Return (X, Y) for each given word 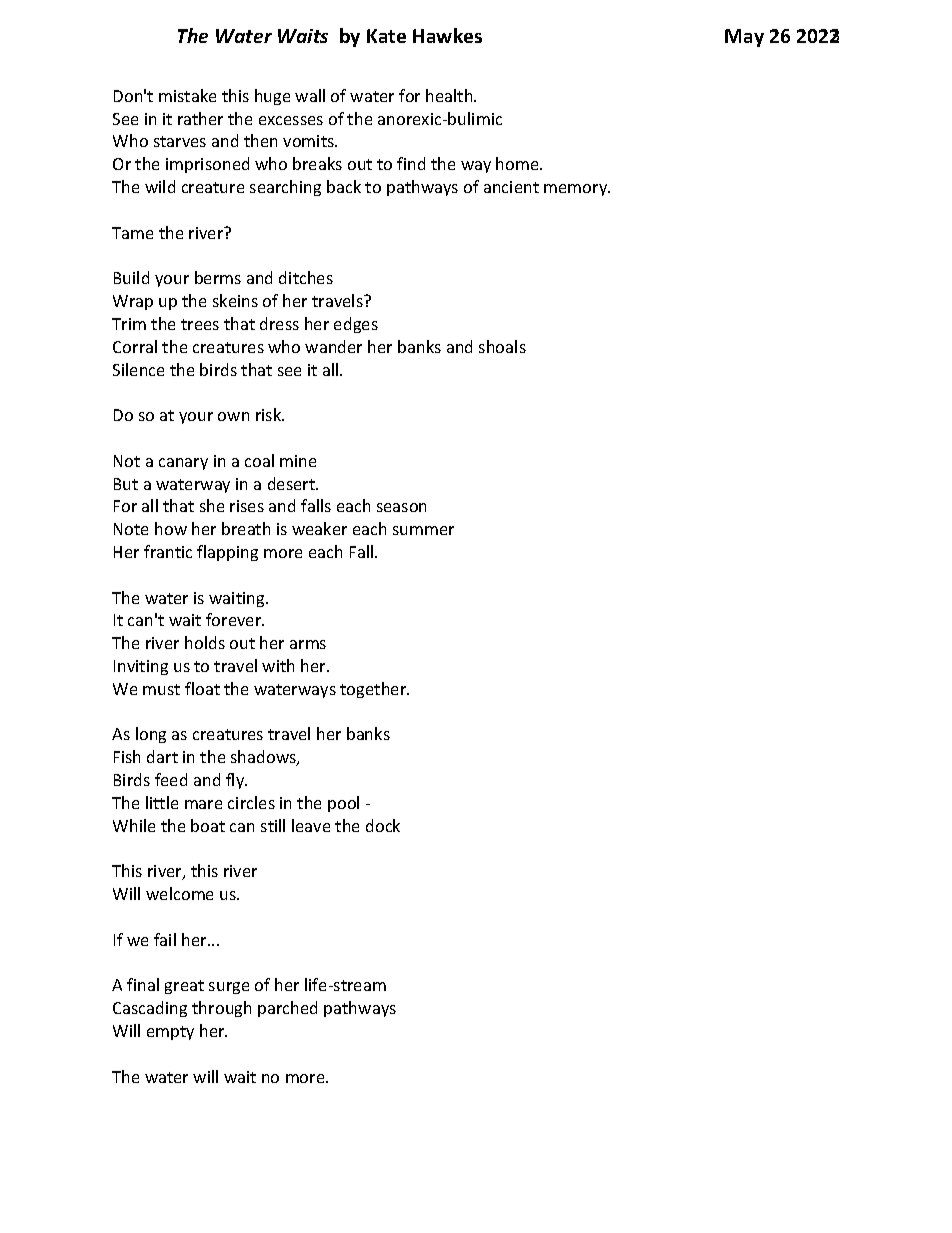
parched (287, 1009)
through (221, 1009)
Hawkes (447, 35)
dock (383, 825)
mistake (187, 95)
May (744, 38)
